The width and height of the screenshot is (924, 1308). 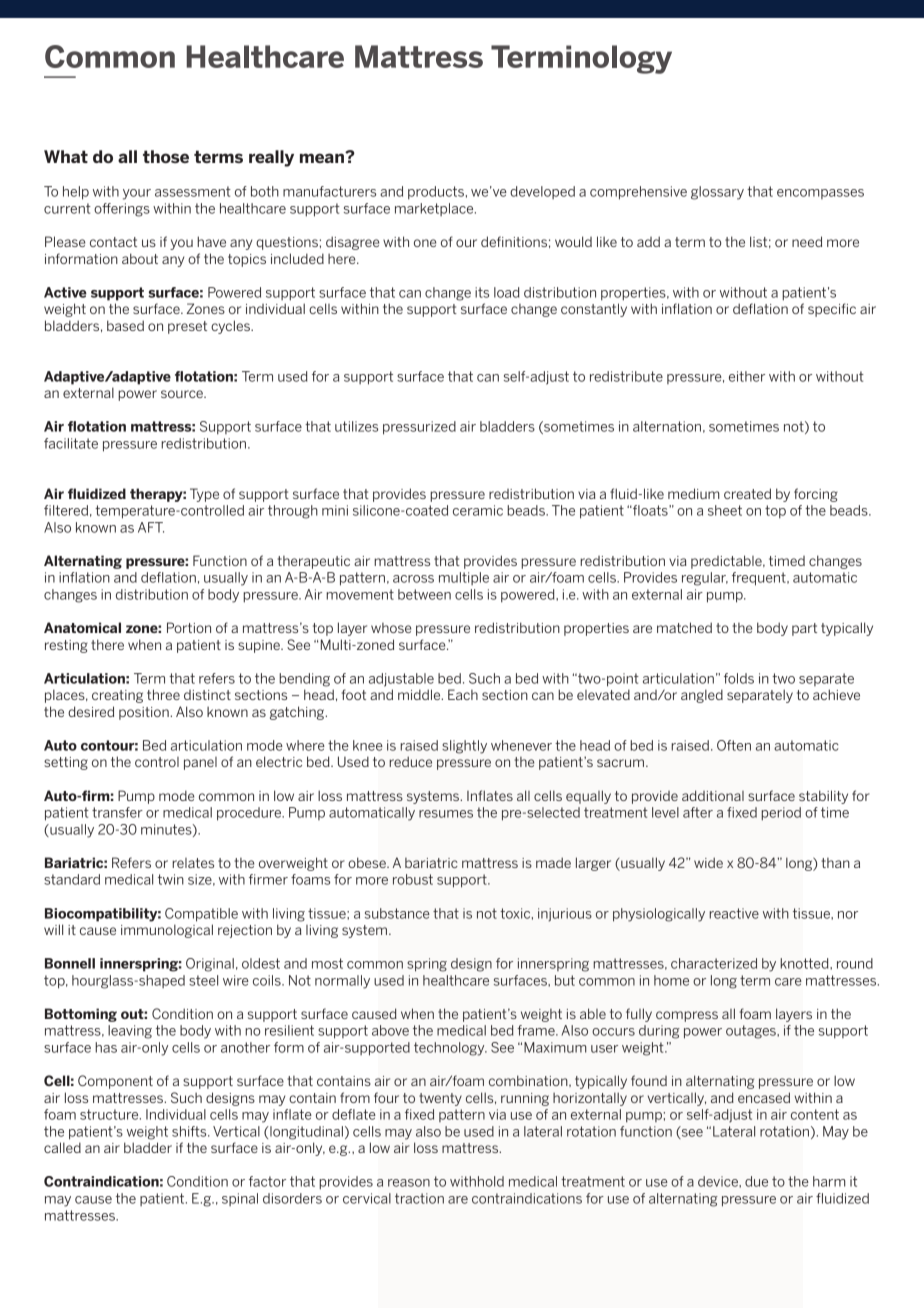 What do you see at coordinates (409, 1183) in the screenshot?
I see `reason` at bounding box center [409, 1183].
